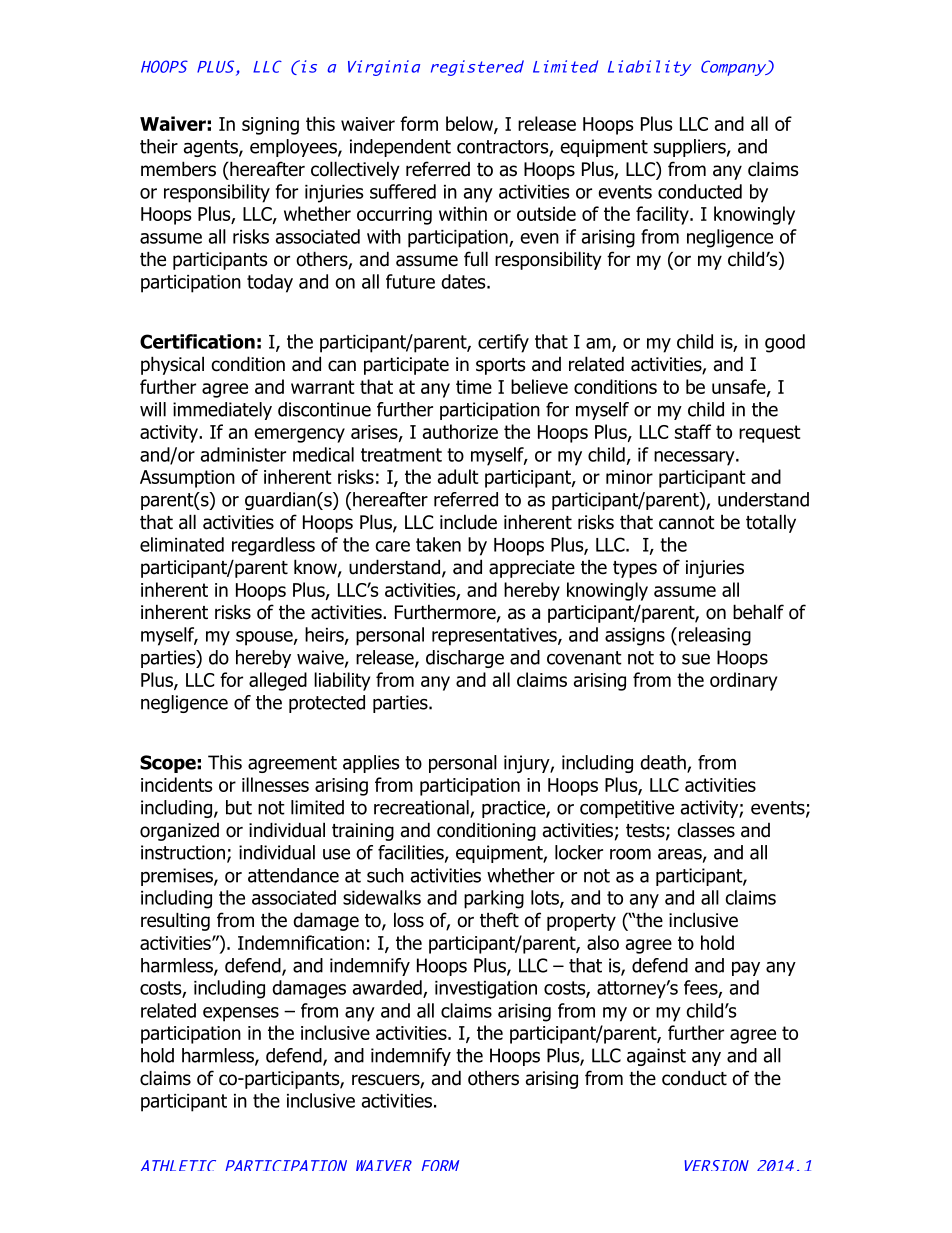  What do you see at coordinates (400, 148) in the screenshot?
I see `independent` at bounding box center [400, 148].
